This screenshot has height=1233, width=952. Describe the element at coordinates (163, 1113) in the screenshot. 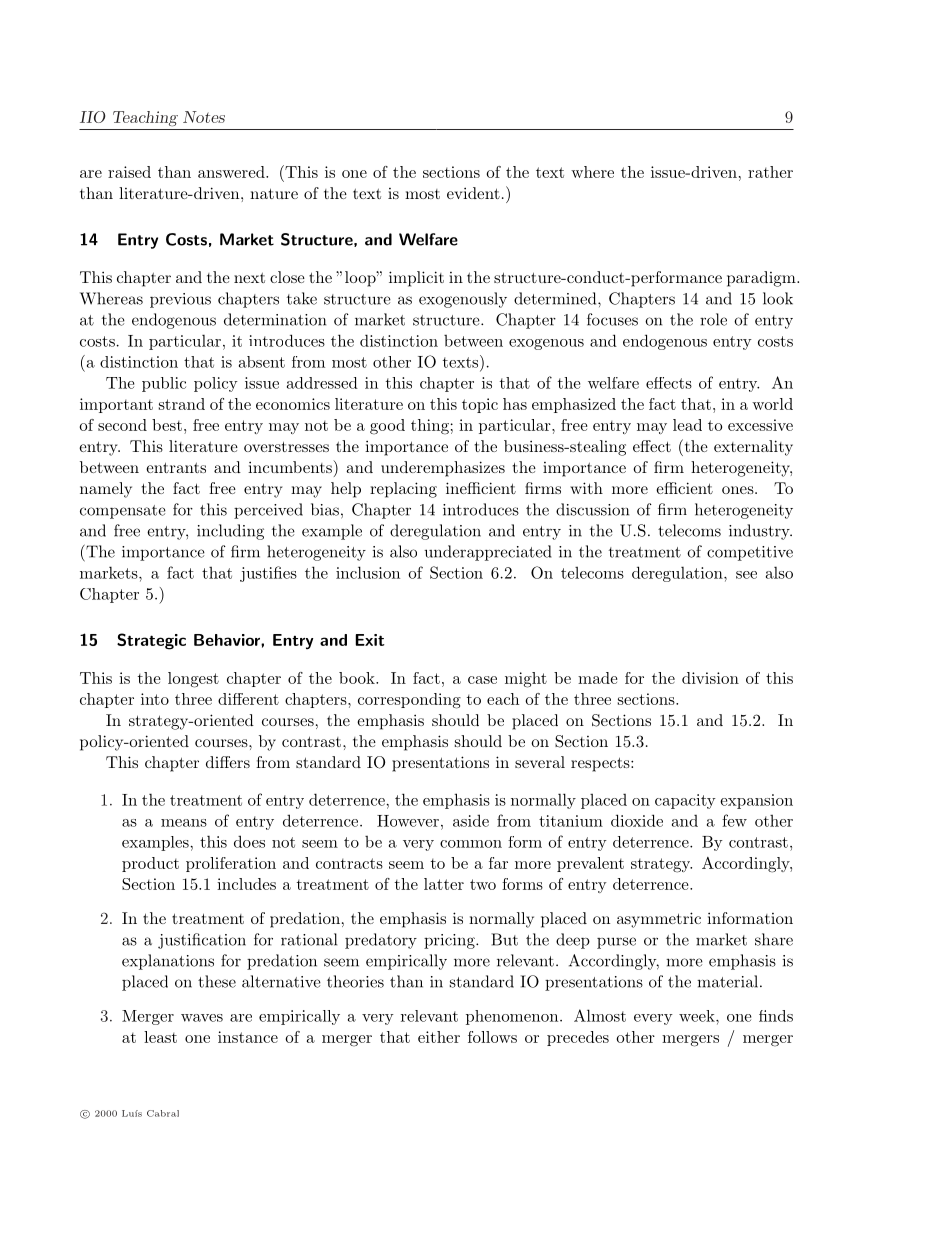

I see `Cabral` at that location.
